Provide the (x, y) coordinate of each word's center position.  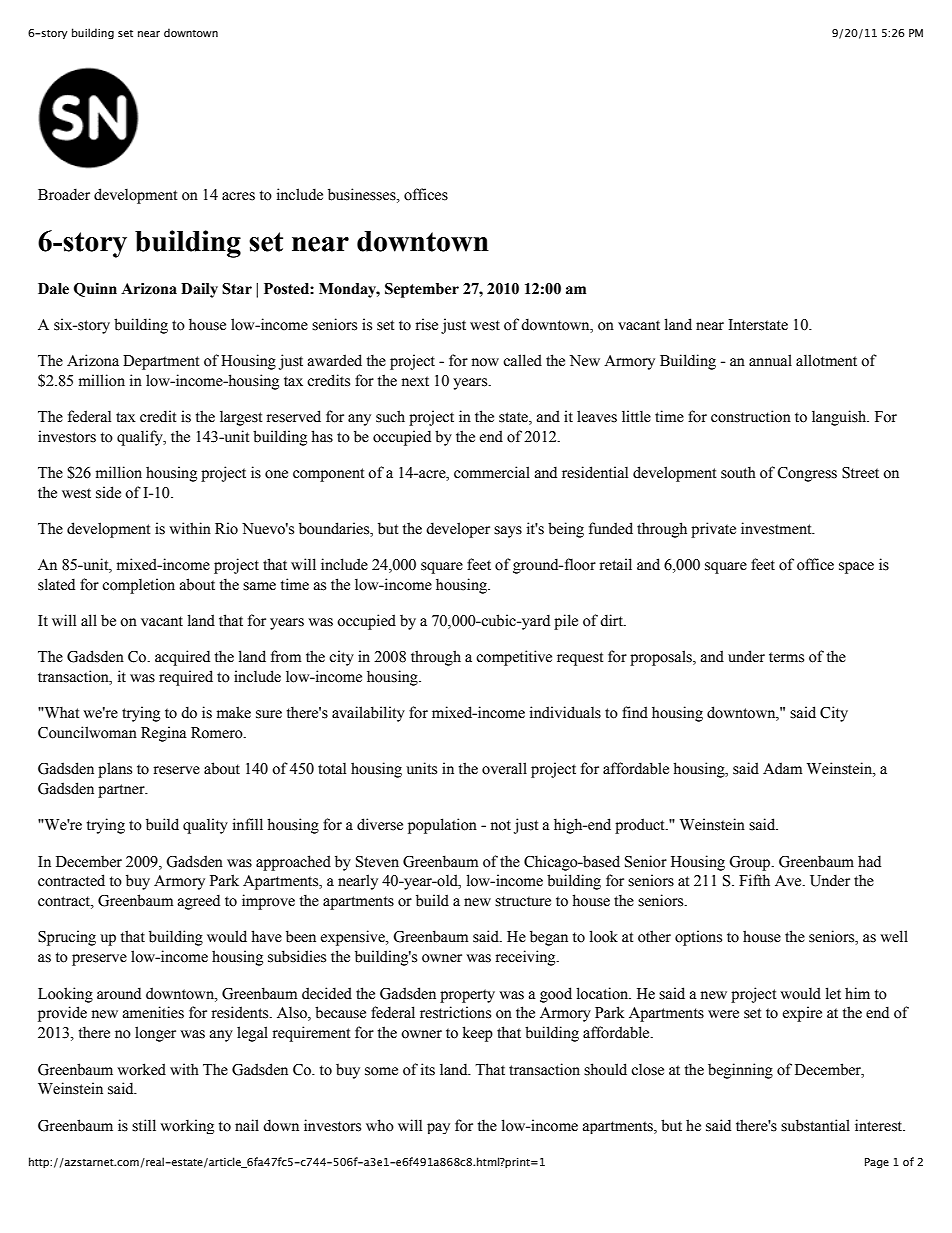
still (144, 1125)
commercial (492, 472)
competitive (514, 658)
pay (438, 1128)
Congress (807, 474)
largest (241, 418)
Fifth (754, 880)
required (186, 678)
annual (770, 360)
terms (786, 657)
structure (523, 901)
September (422, 290)
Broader (64, 194)
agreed (199, 902)
